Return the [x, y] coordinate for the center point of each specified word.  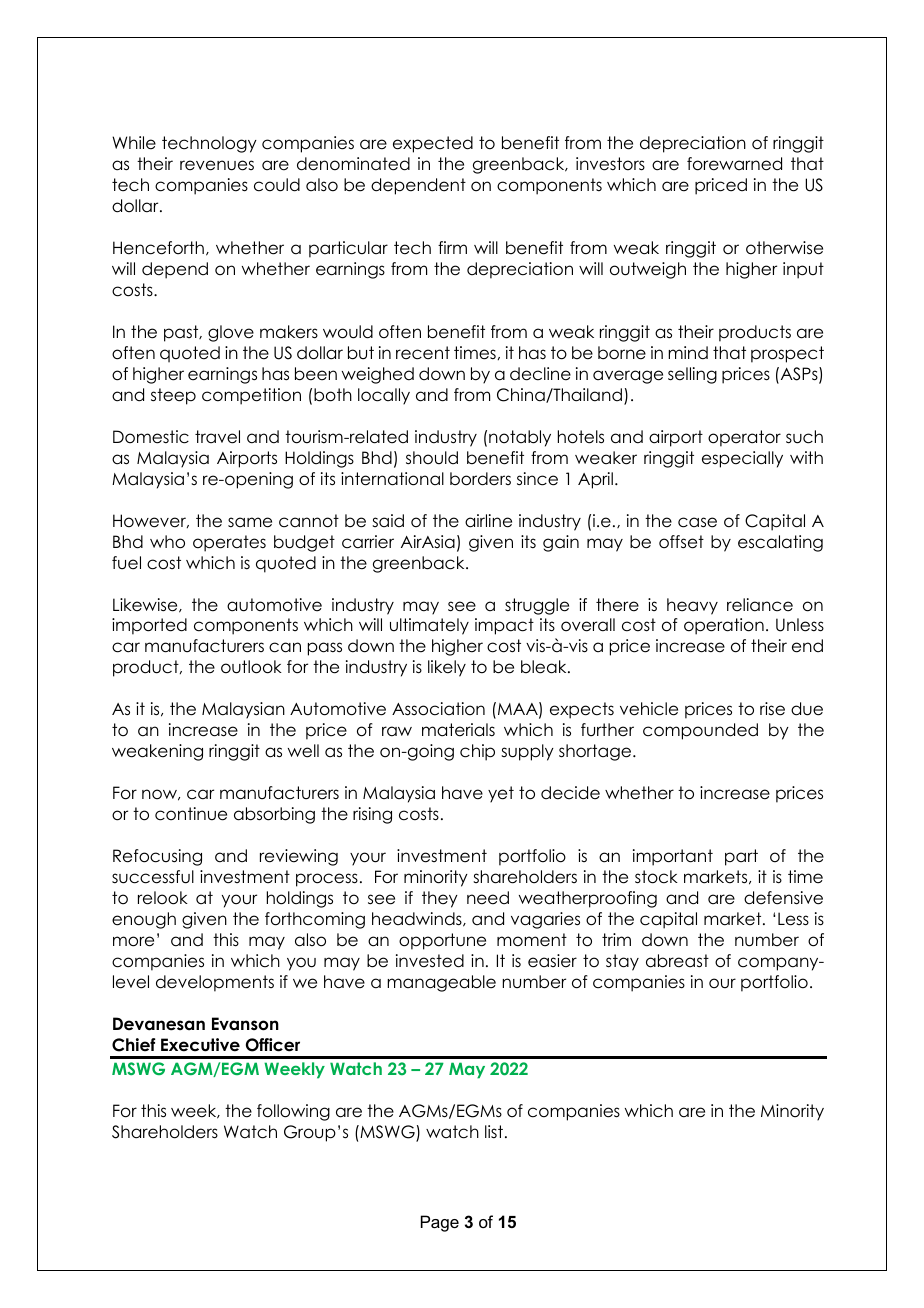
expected [433, 144]
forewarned [734, 164]
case [697, 522]
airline [488, 521]
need [488, 898]
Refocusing [157, 857]
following [293, 1112]
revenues [217, 165]
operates [229, 543]
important [673, 857]
